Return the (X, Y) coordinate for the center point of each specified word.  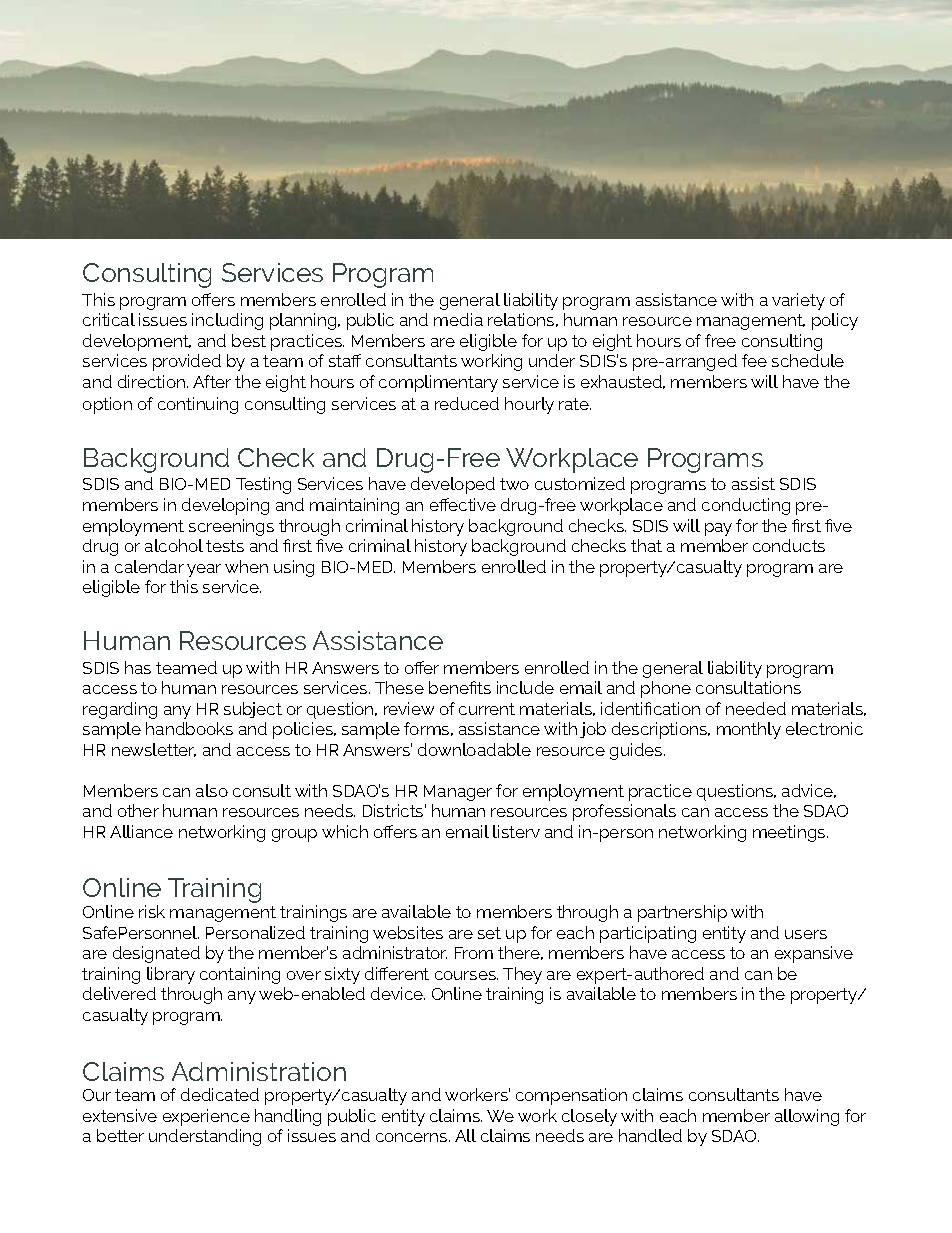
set (489, 933)
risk (152, 911)
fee (754, 360)
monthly (749, 730)
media (458, 319)
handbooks (189, 728)
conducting (746, 506)
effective (463, 504)
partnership (682, 913)
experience (206, 1117)
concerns (413, 1137)
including (227, 321)
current (487, 709)
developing (225, 506)
